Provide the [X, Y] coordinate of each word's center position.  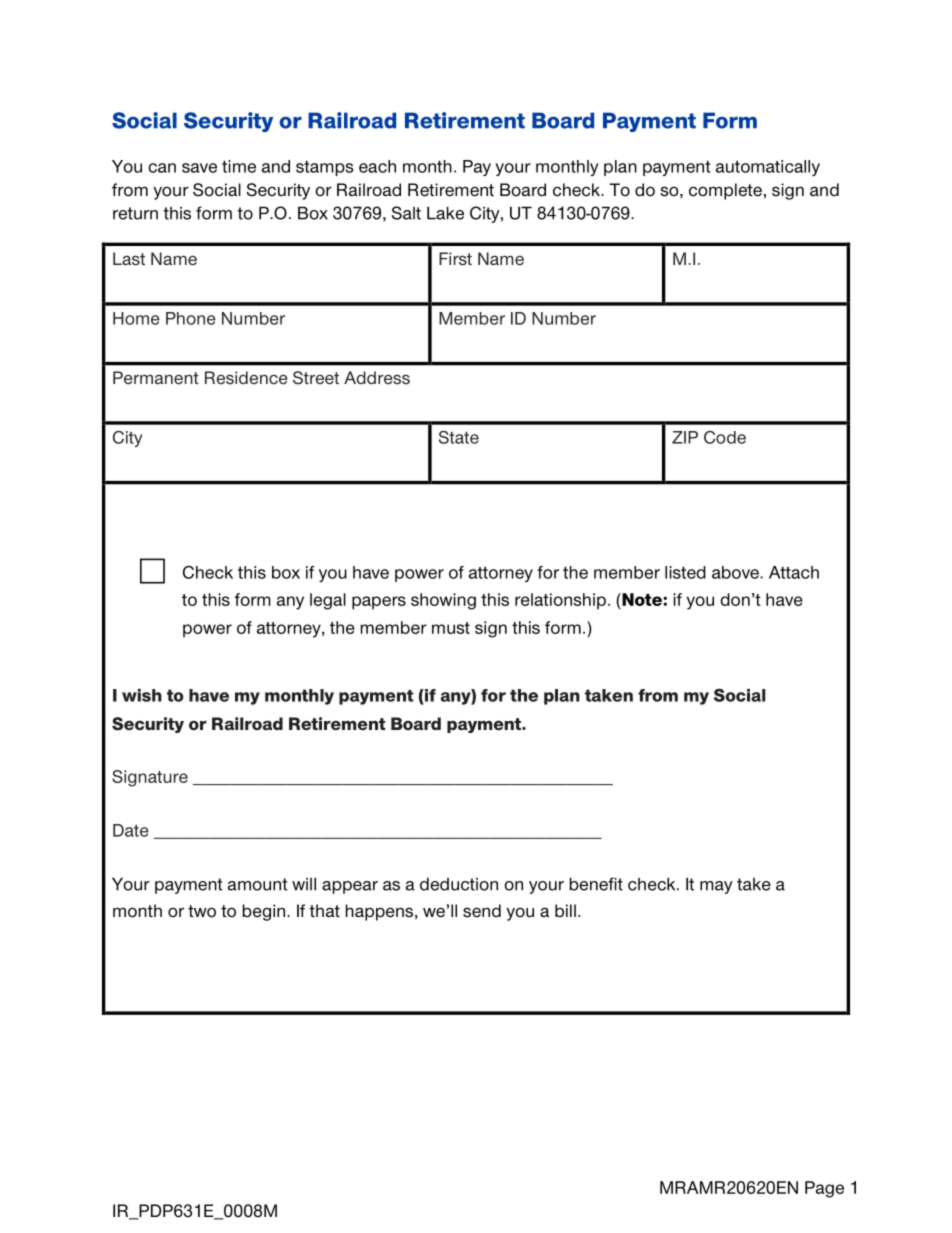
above [736, 572]
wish [142, 695]
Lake [445, 213]
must [451, 628]
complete [725, 191]
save [199, 168]
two [202, 911]
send [482, 911]
